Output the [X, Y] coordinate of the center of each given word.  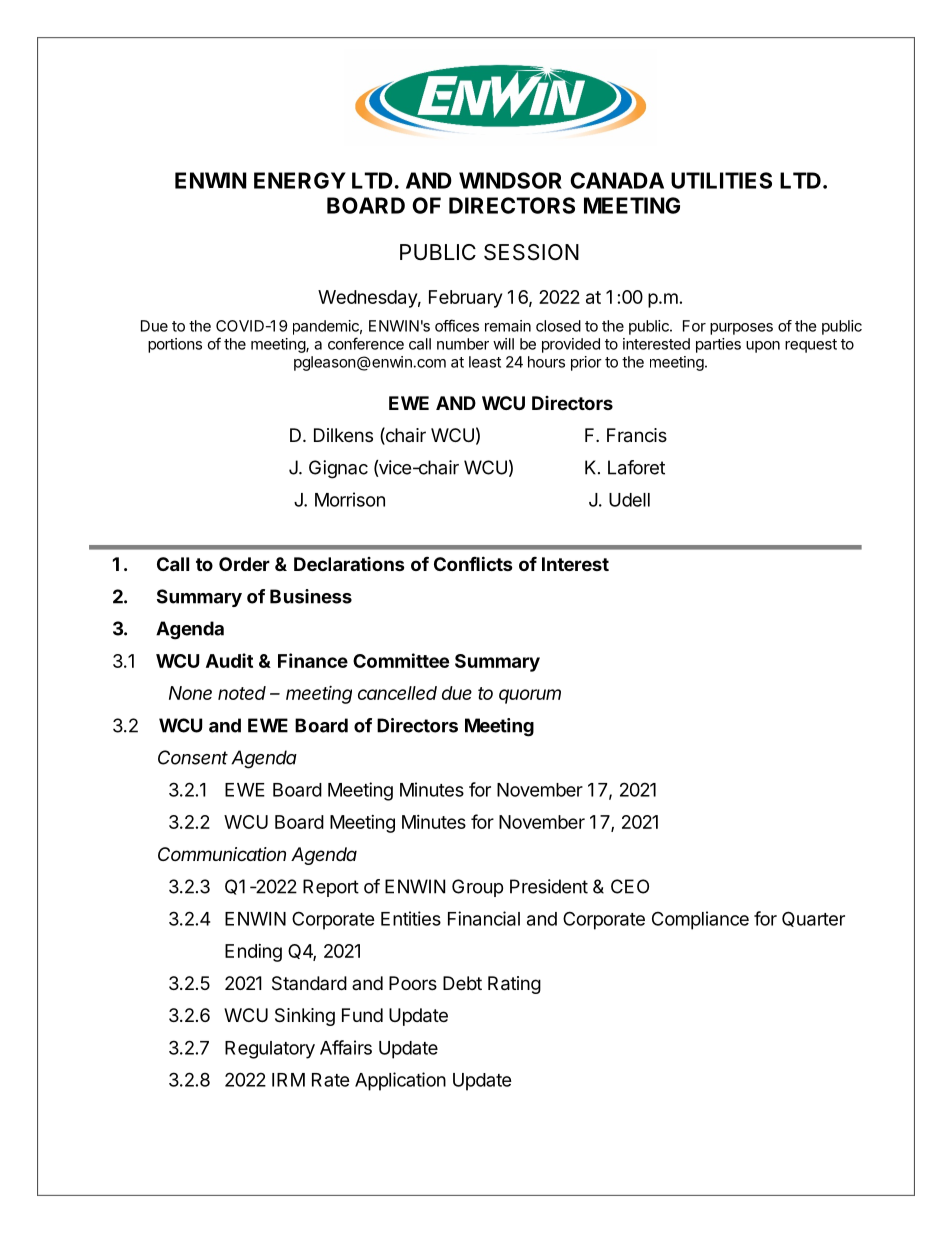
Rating [514, 985]
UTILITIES [721, 180]
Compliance [700, 920]
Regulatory [270, 1050]
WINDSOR [510, 180]
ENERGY [300, 180]
